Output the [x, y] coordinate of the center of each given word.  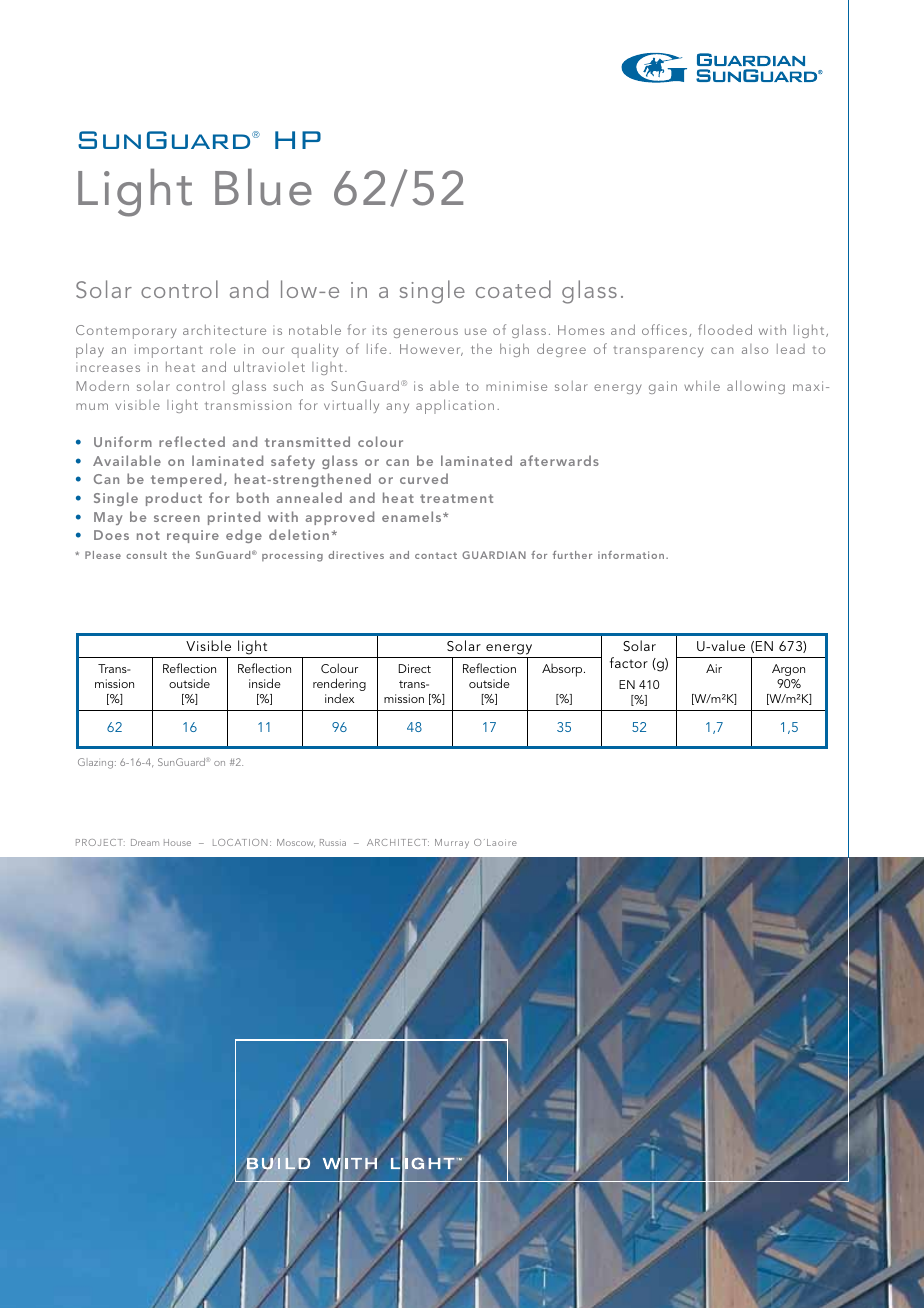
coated [513, 289]
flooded [725, 329]
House [177, 842]
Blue [263, 187]
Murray [452, 843]
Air [714, 668]
